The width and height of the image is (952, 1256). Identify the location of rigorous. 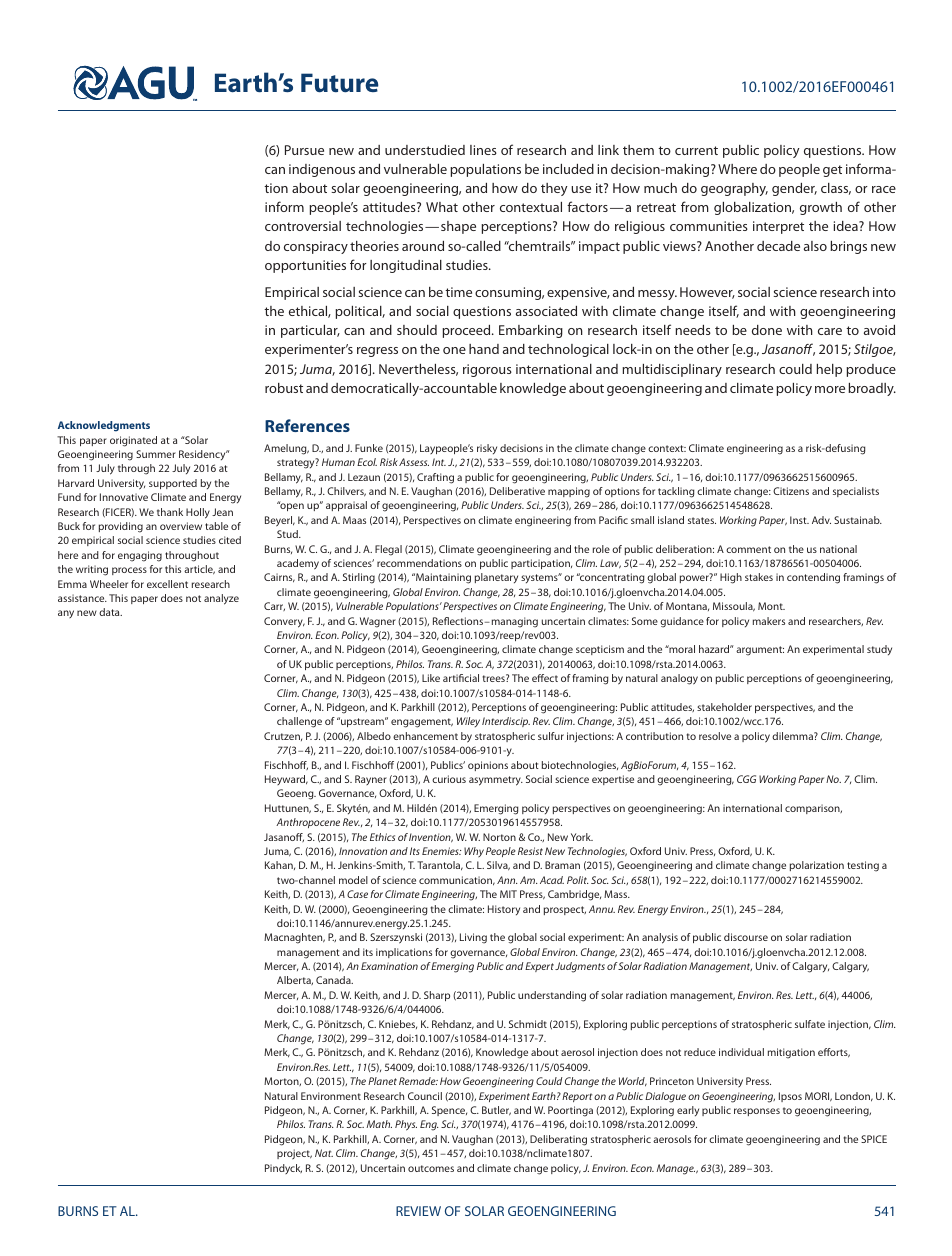
(487, 370).
